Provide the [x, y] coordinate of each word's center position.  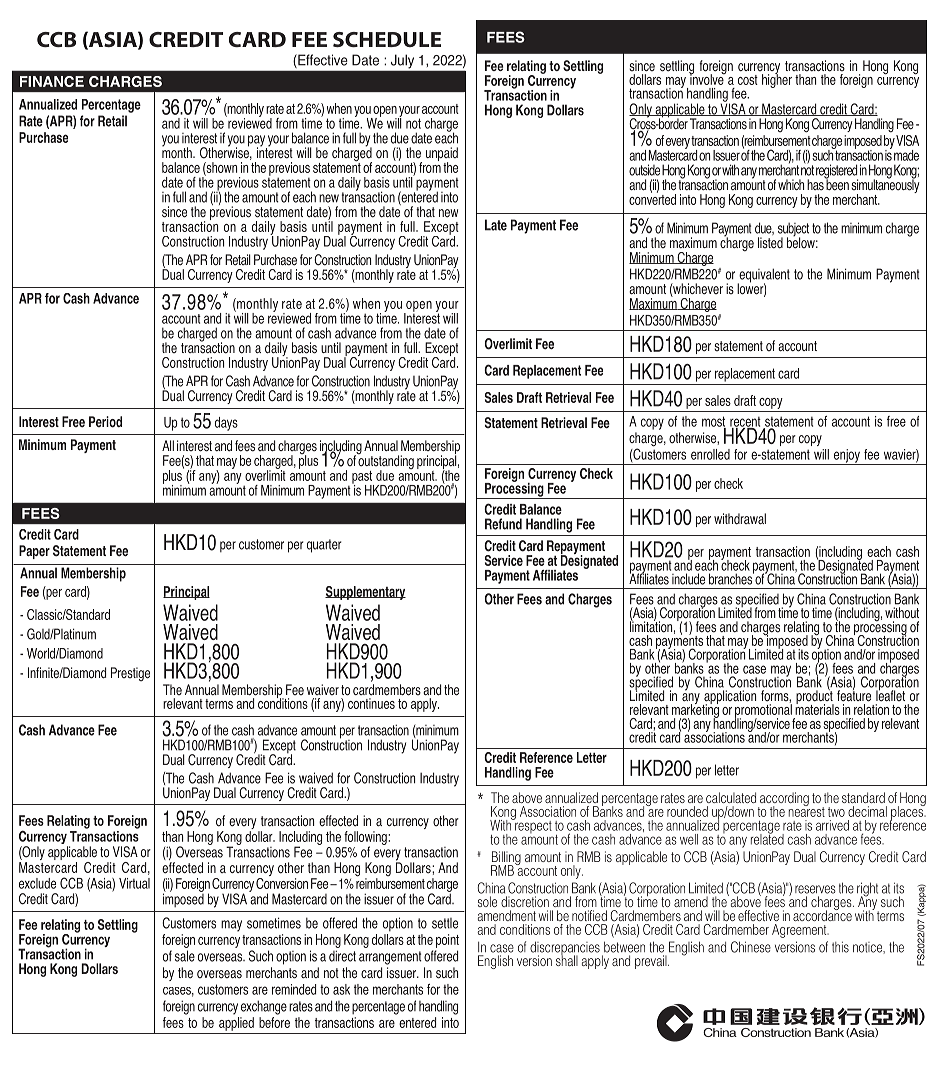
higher [777, 80]
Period [105, 422]
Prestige [130, 674]
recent [745, 423]
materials [817, 708]
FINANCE [52, 81]
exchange [264, 1007]
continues [371, 703]
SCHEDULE [387, 39]
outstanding [385, 462]
